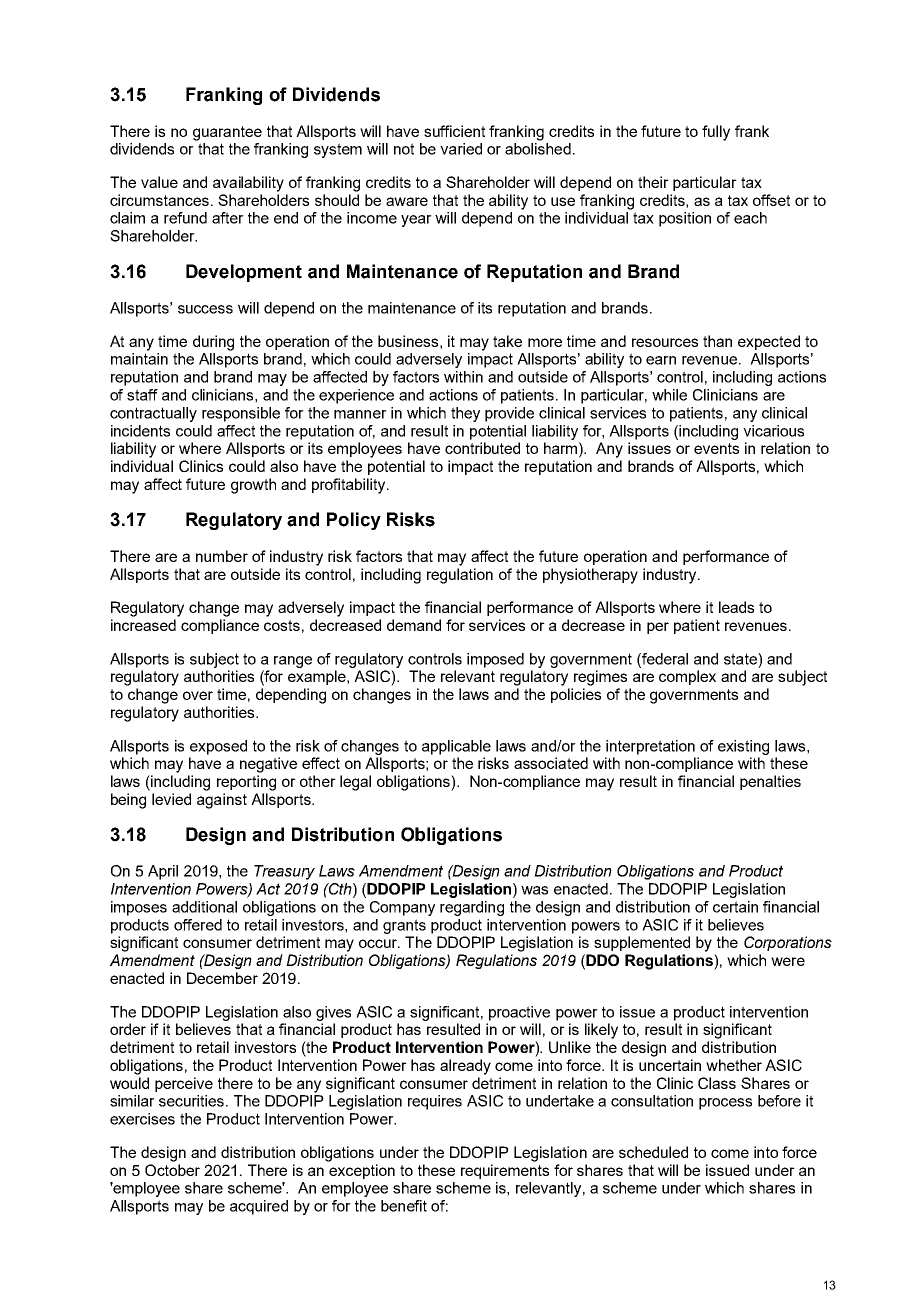  I want to click on varied, so click(461, 149).
